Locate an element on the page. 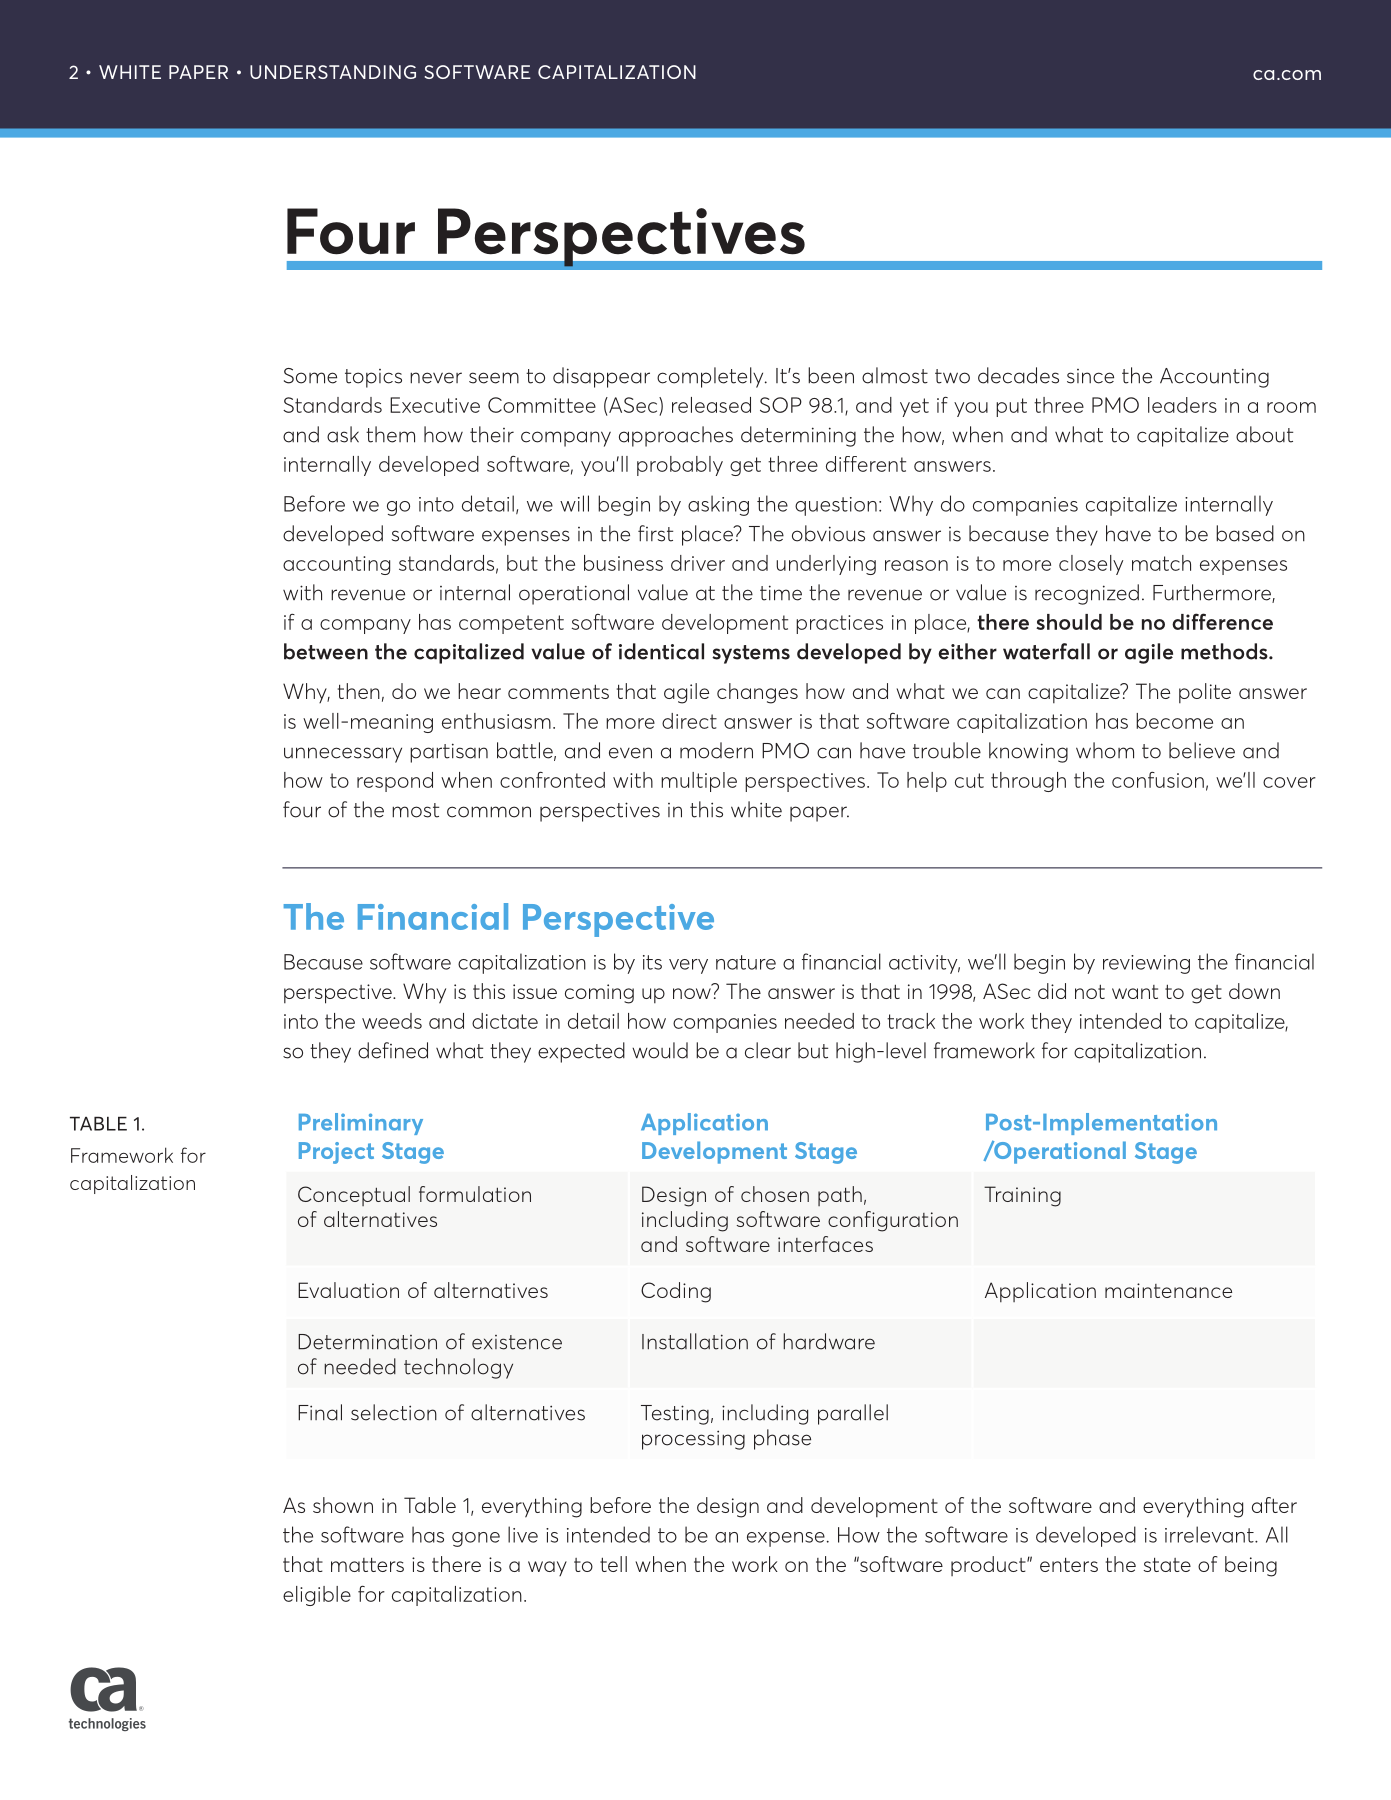  determining is located at coordinates (798, 436).
